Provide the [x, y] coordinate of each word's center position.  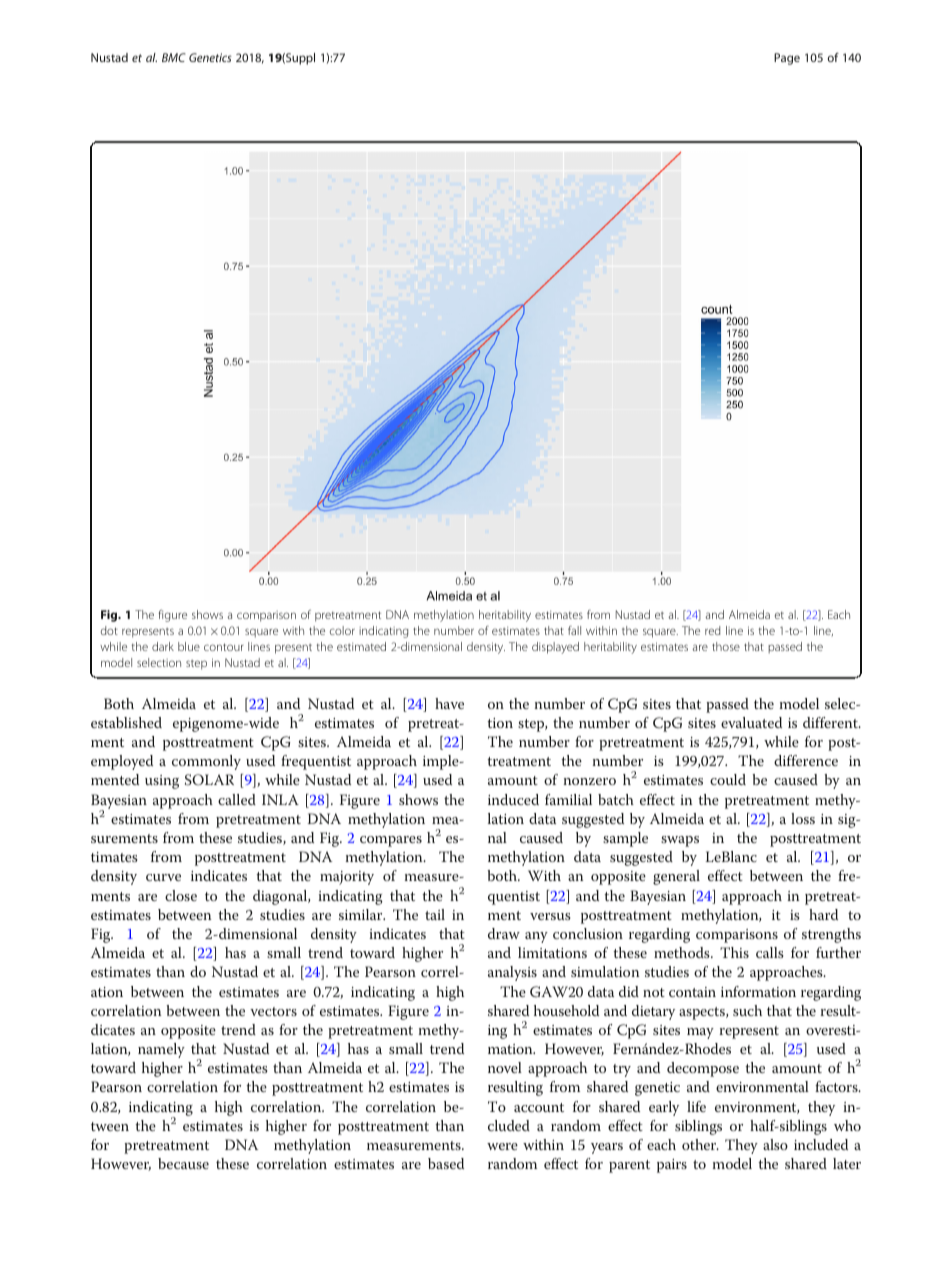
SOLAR [209, 780]
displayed [555, 648]
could [728, 779]
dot [109, 630]
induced [513, 799]
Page [787, 59]
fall [574, 630]
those [726, 646]
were [502, 1146]
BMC [174, 57]
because [183, 1163]
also [775, 1144]
